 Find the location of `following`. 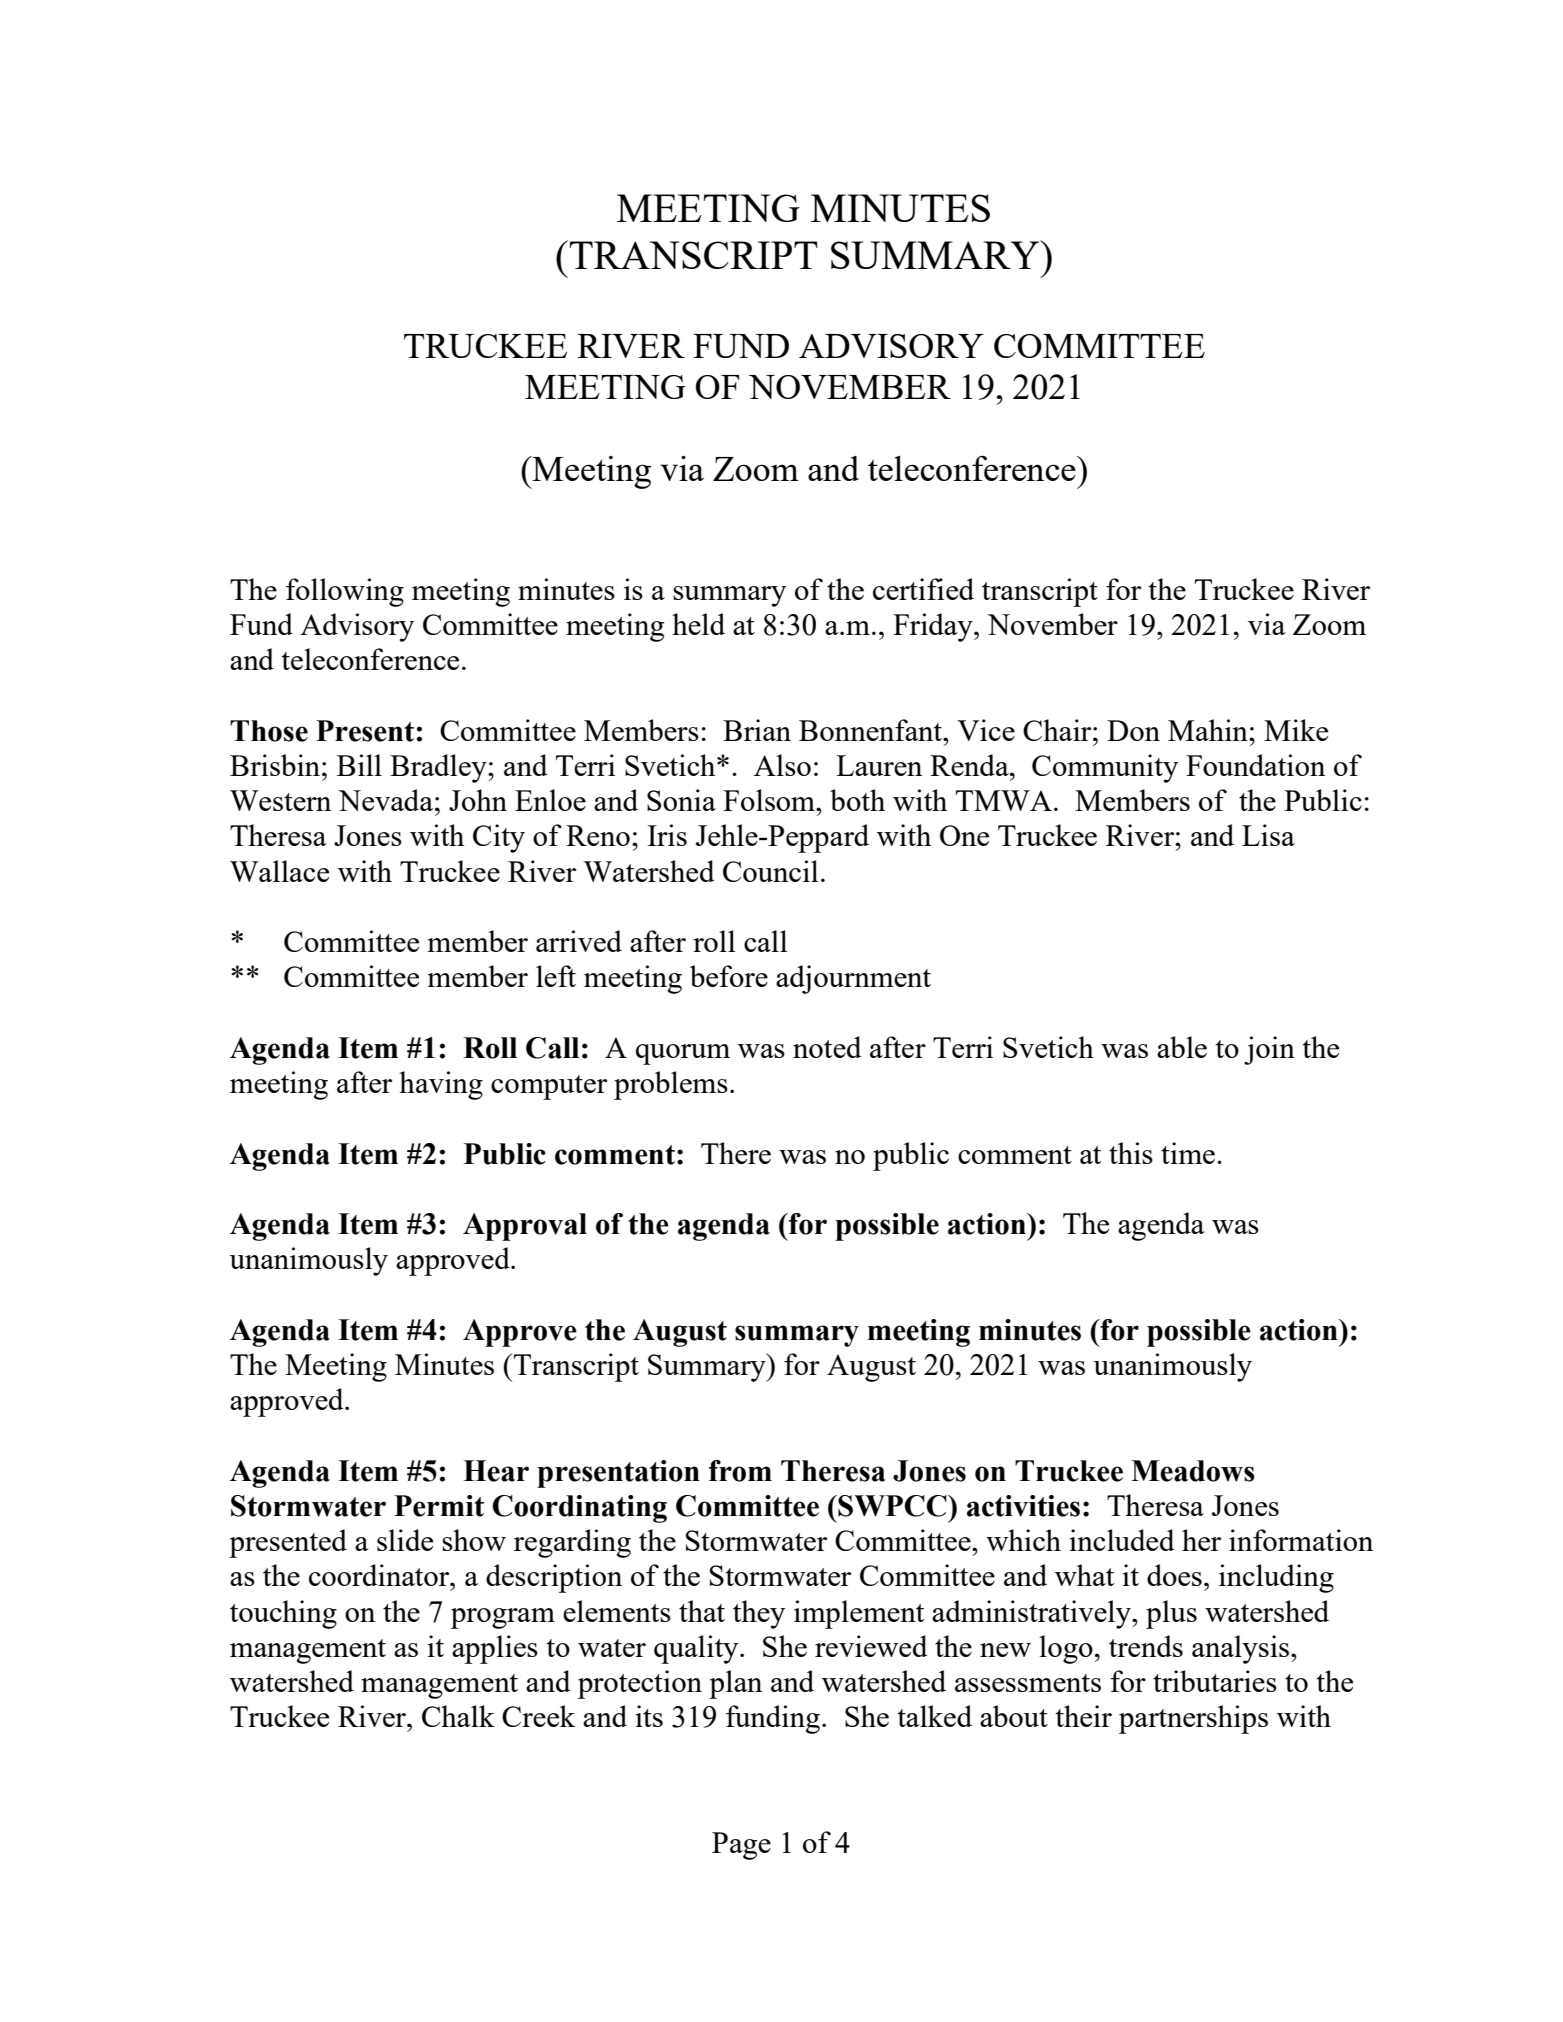

following is located at coordinates (345, 592).
